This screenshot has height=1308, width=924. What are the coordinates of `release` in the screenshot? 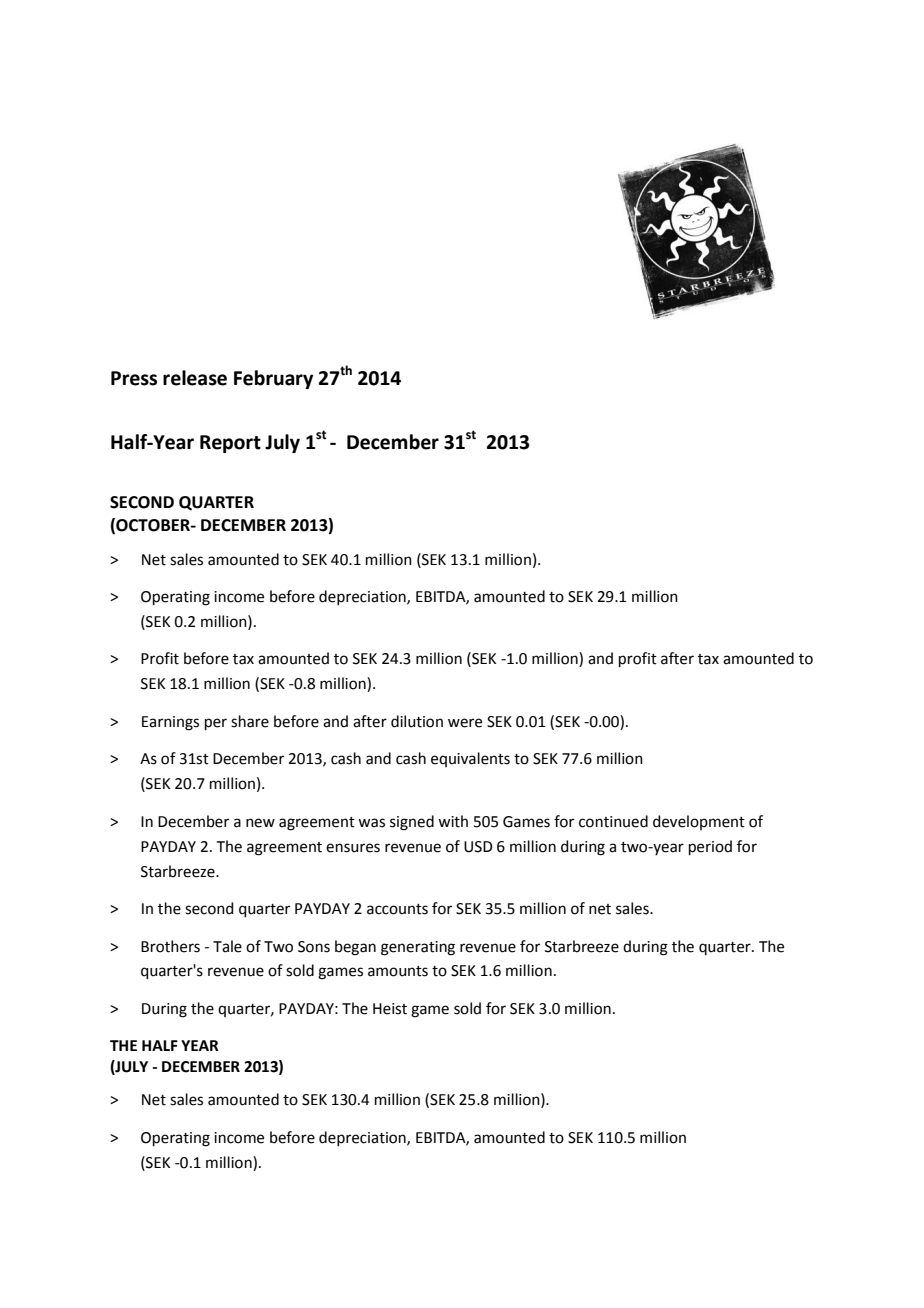 It's located at (195, 378).
